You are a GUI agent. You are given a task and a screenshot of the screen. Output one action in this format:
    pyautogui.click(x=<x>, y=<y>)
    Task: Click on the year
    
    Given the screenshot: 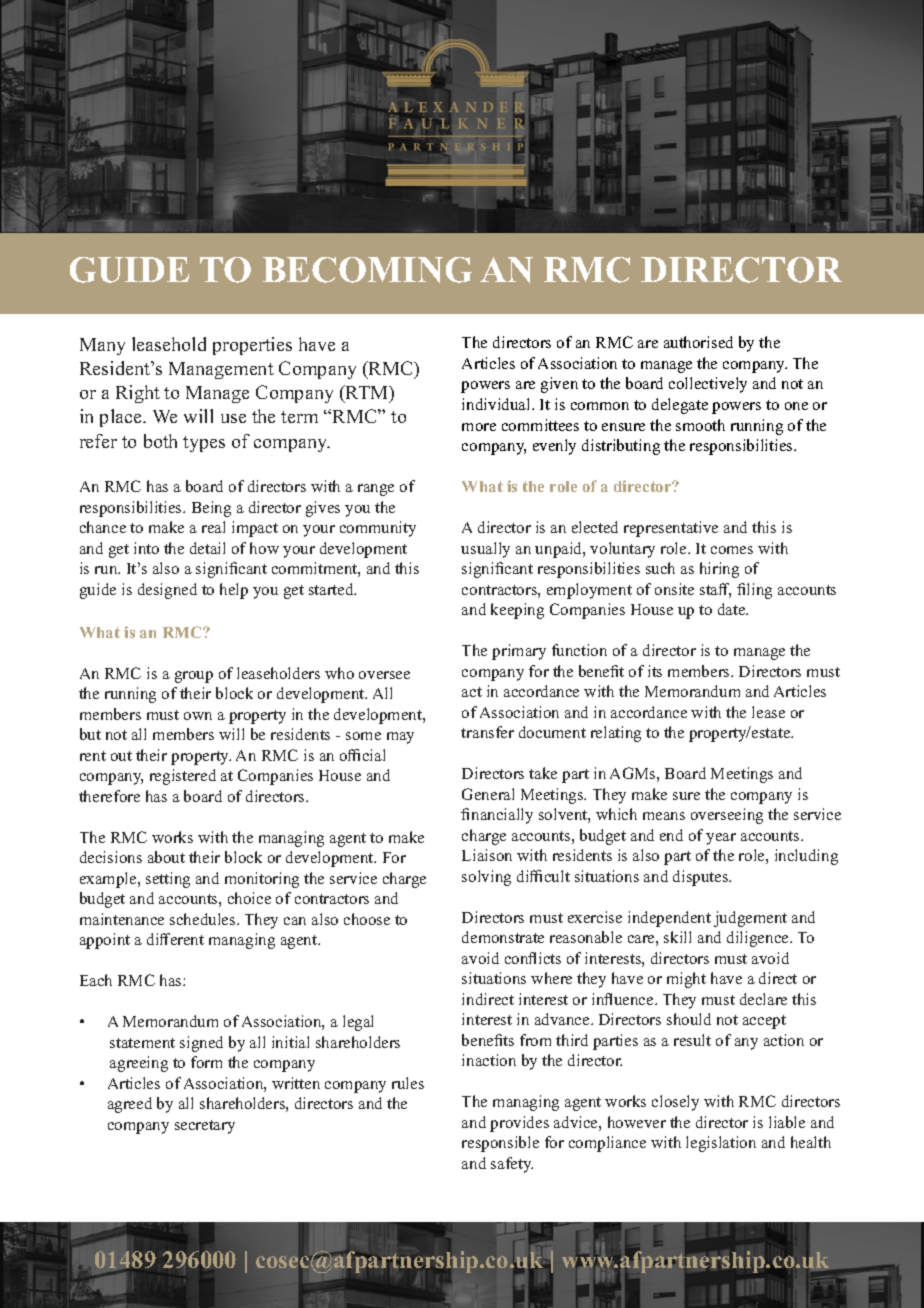 What is the action you would take?
    pyautogui.click(x=721, y=839)
